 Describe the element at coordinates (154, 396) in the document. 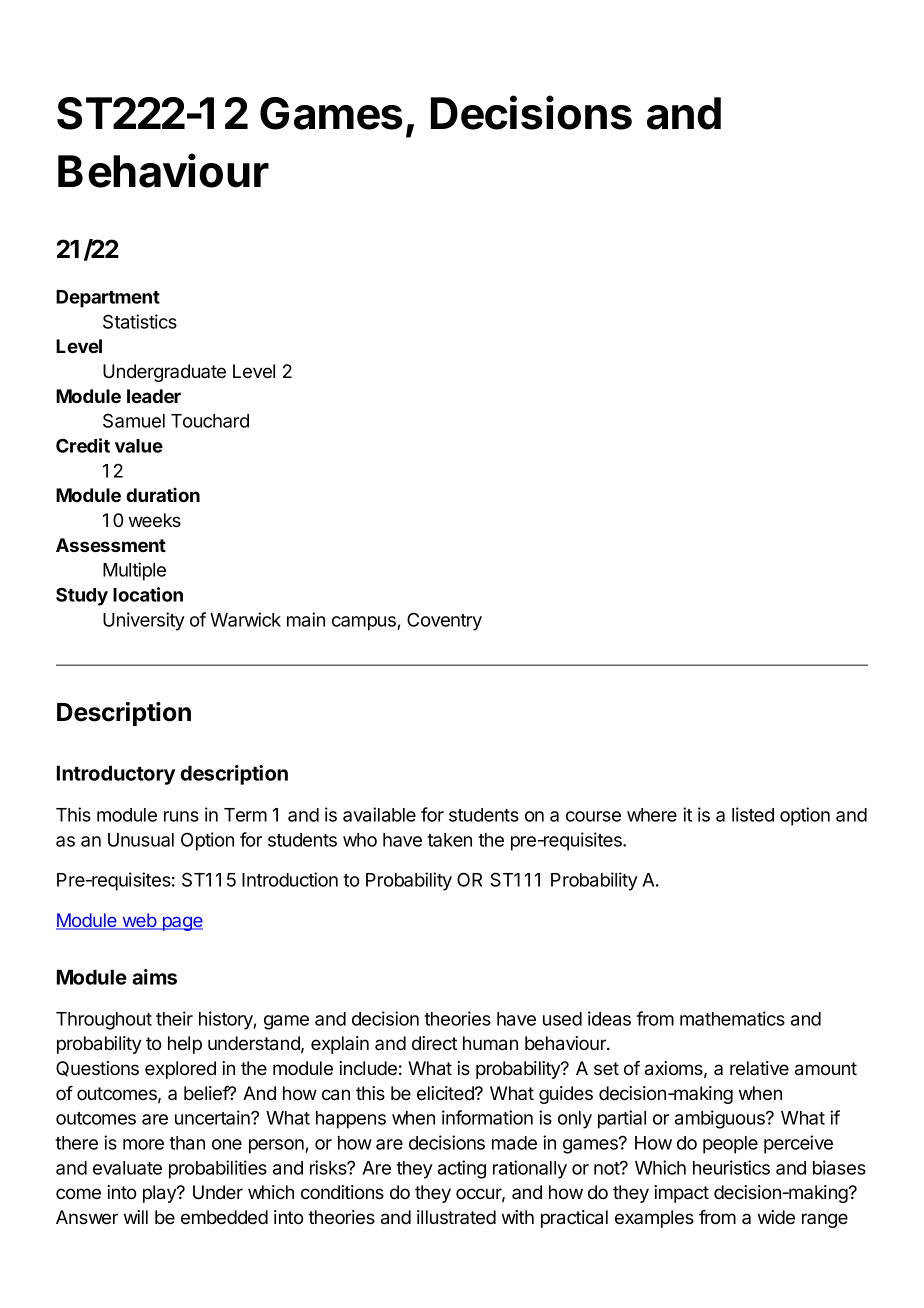

I see `leader` at that location.
